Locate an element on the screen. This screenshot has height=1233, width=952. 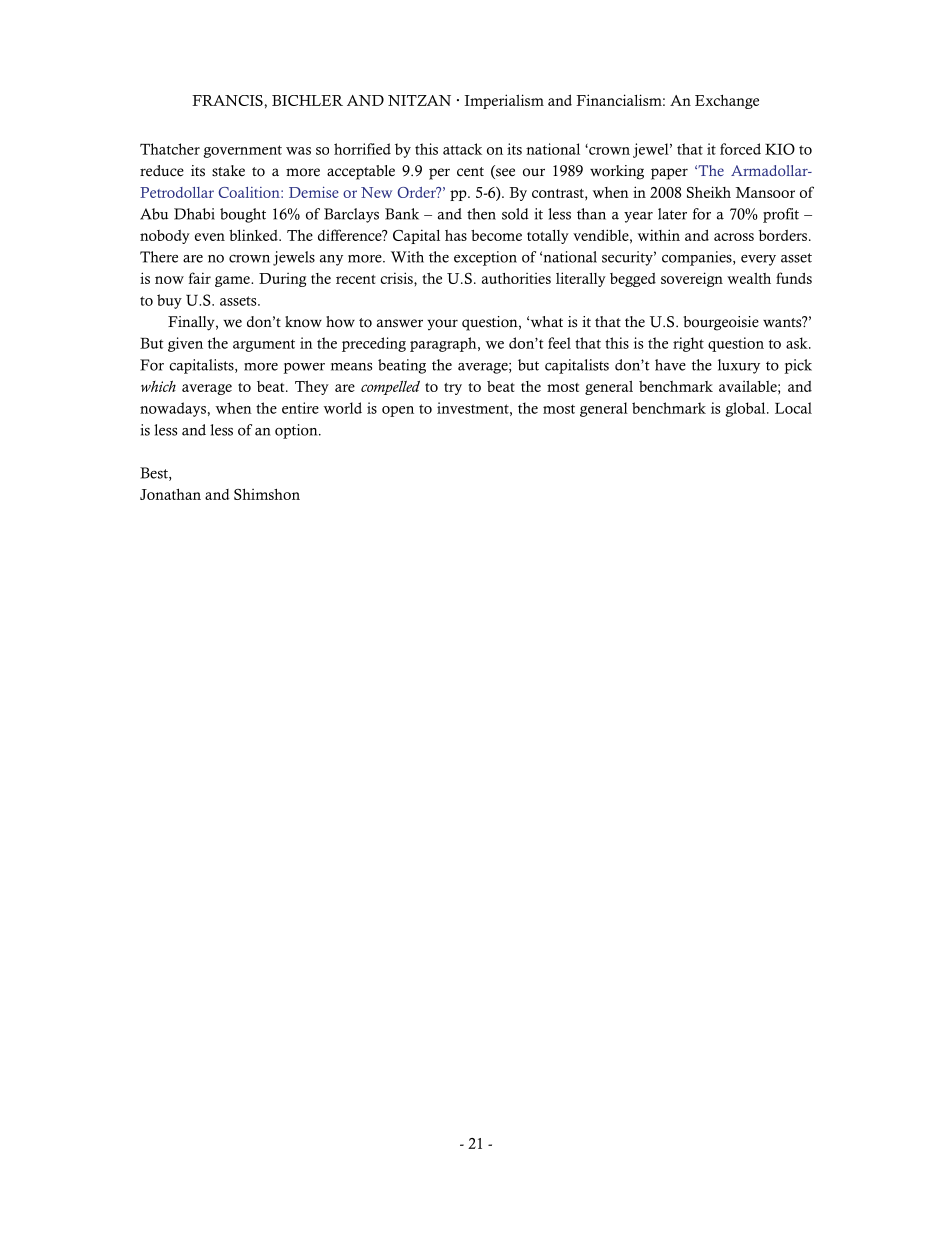
Exchange is located at coordinates (727, 102).
